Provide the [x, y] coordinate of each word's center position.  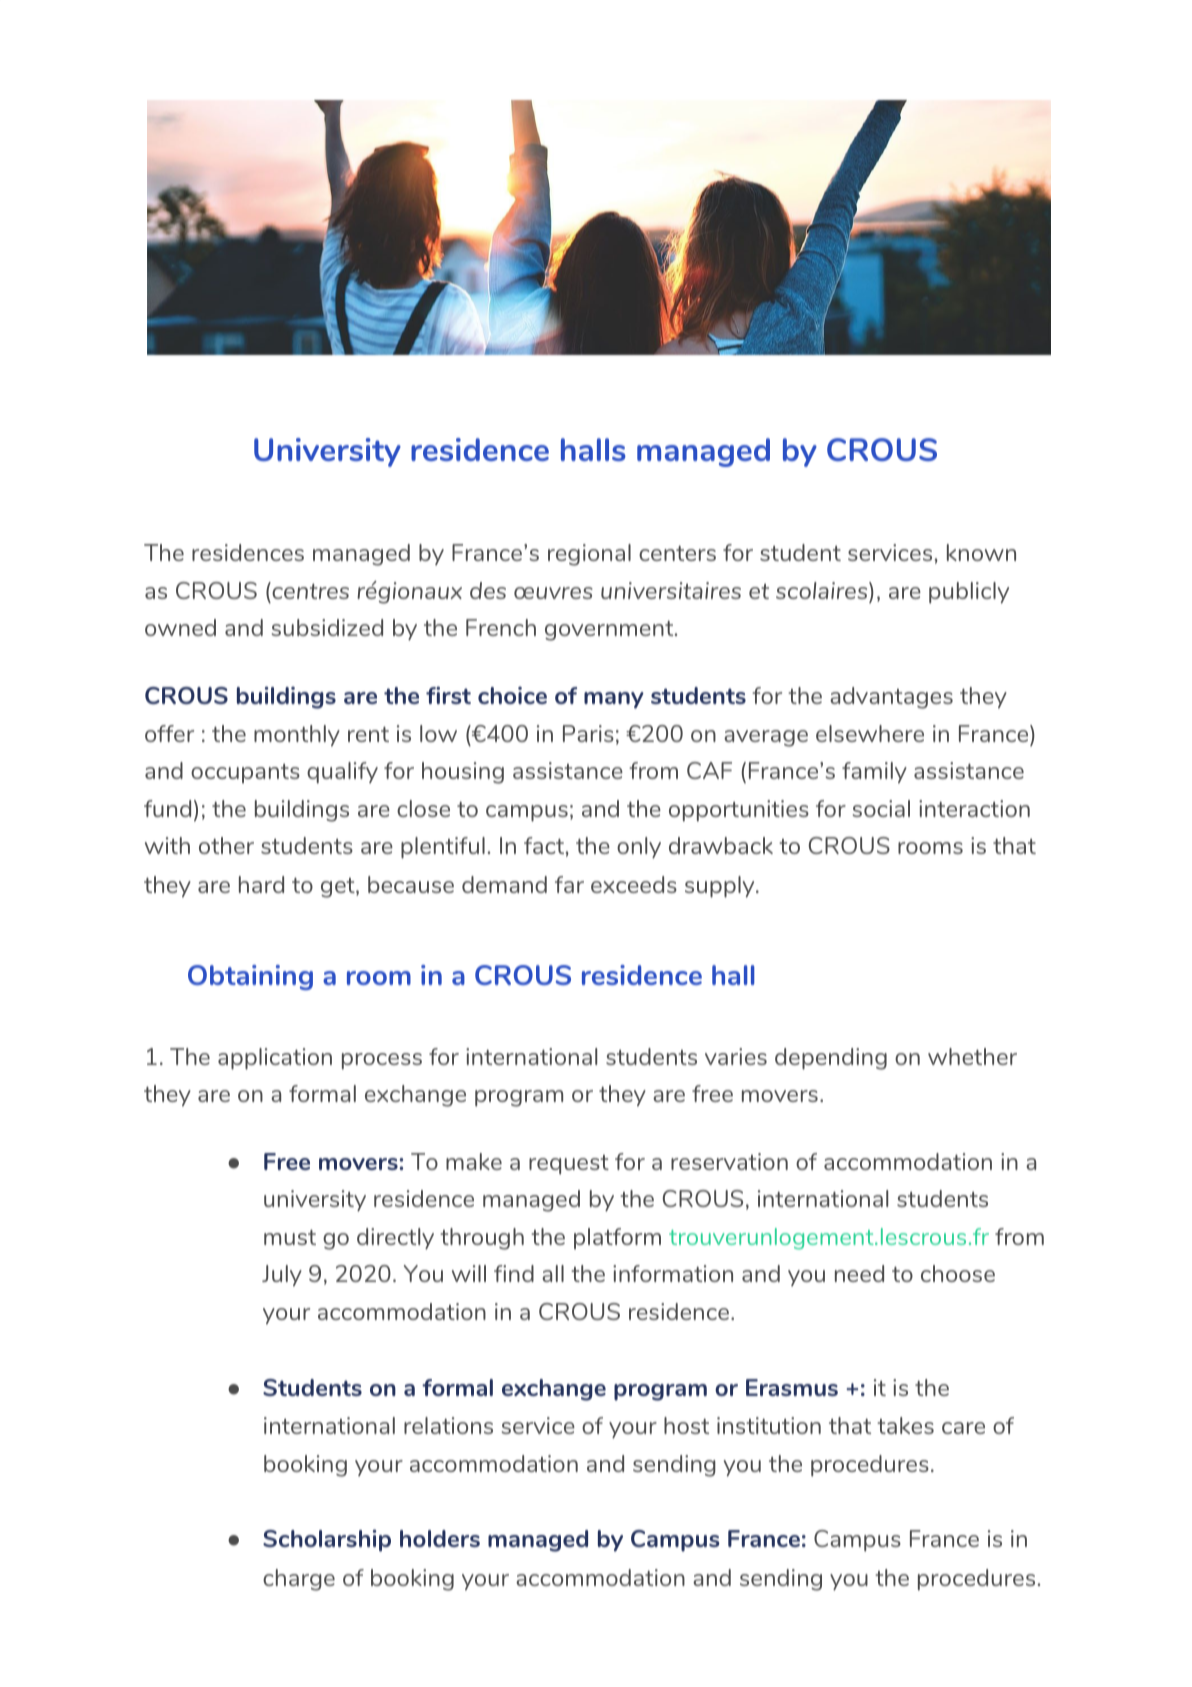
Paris [588, 733]
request [569, 1165]
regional [589, 555]
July [282, 1276]
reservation [729, 1161]
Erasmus [792, 1387]
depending [831, 1059]
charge [299, 1580]
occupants [245, 773]
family [874, 773]
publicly [969, 593]
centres [309, 590]
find [514, 1273]
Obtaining [250, 977]
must [290, 1237]
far [569, 884]
